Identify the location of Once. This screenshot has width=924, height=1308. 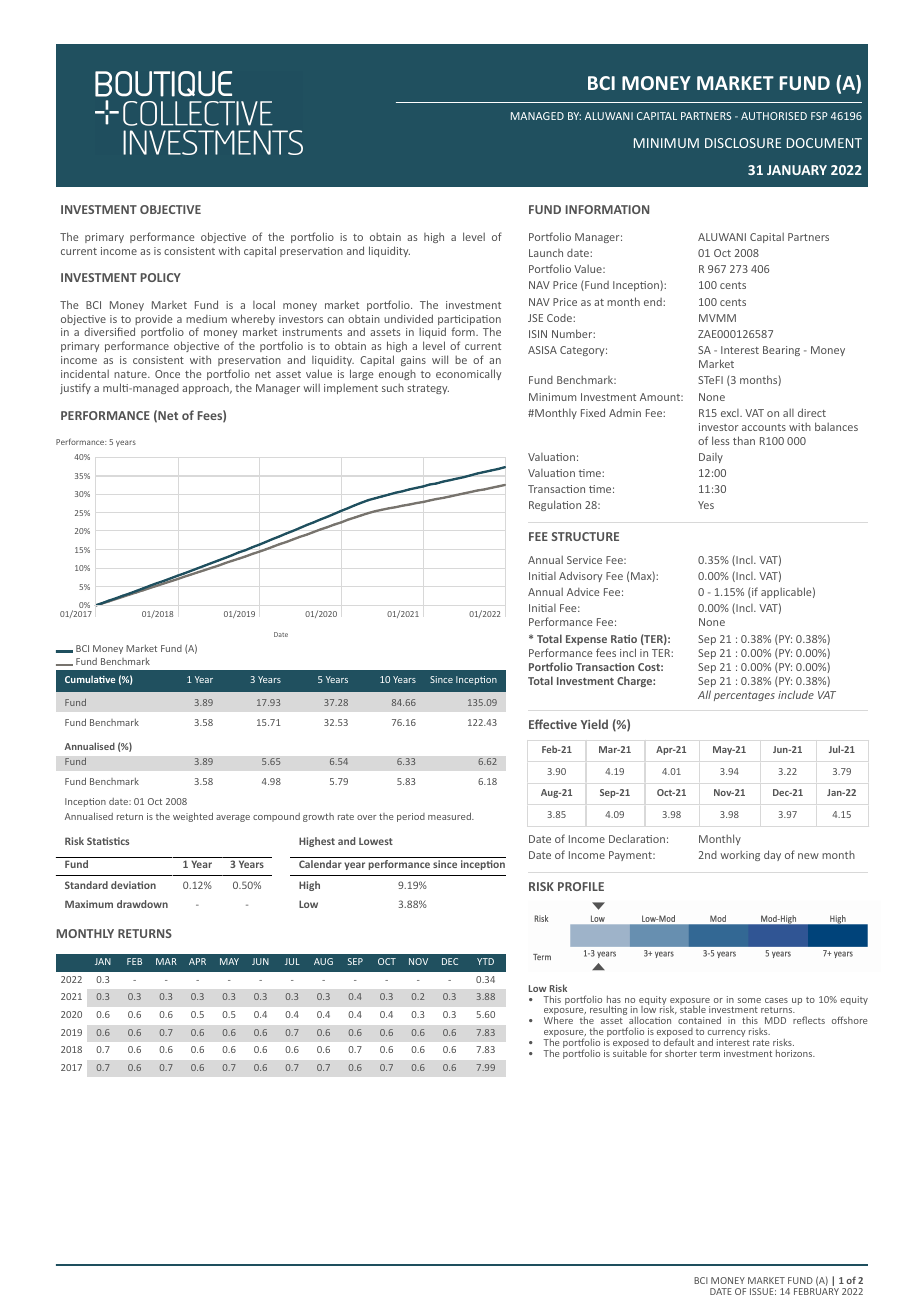
(167, 374).
